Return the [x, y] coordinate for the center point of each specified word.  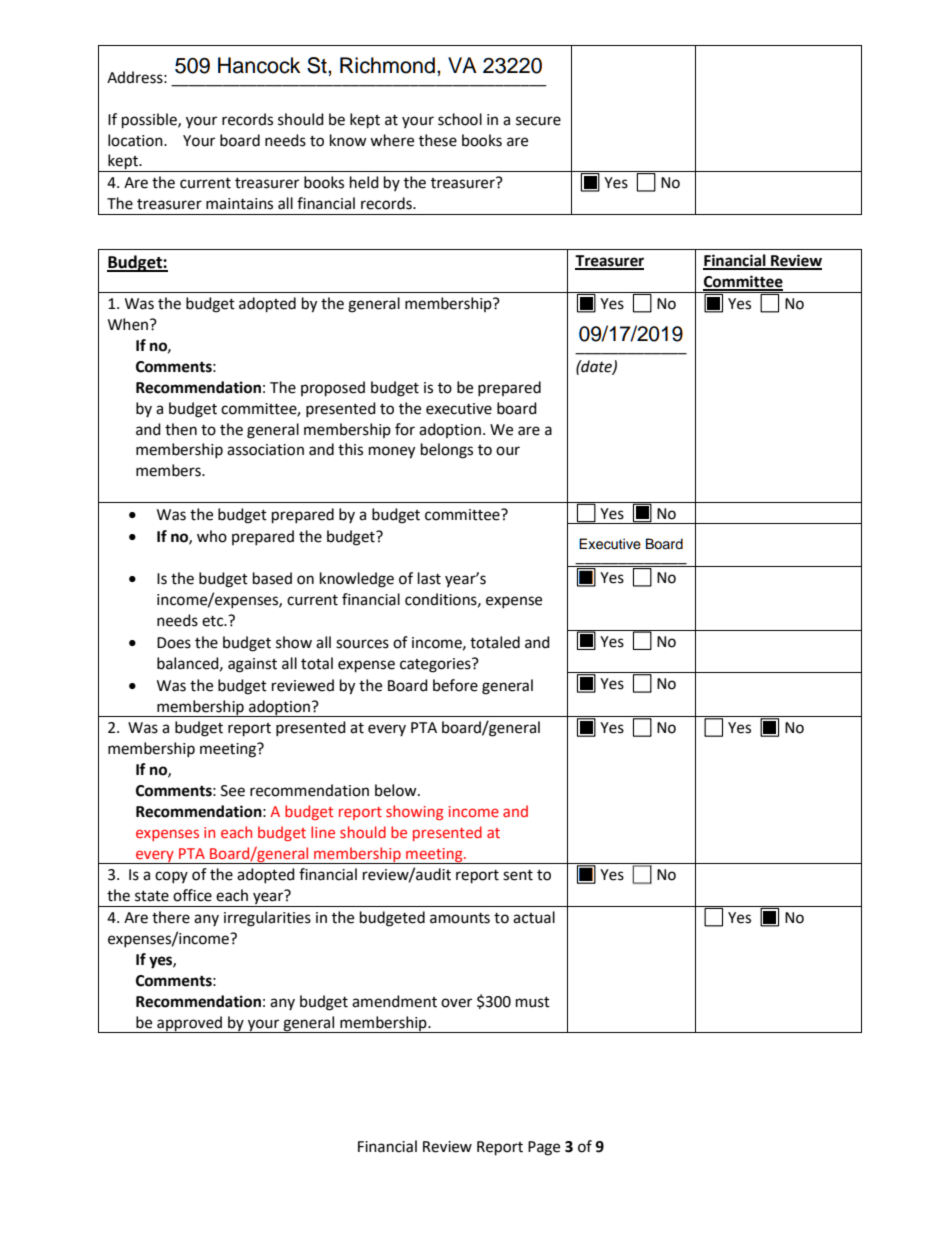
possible [150, 121]
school [460, 119]
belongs [447, 451]
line [323, 832]
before [455, 685]
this [350, 449]
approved [189, 1024]
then [181, 429]
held [364, 182]
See [233, 791]
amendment [394, 1001]
